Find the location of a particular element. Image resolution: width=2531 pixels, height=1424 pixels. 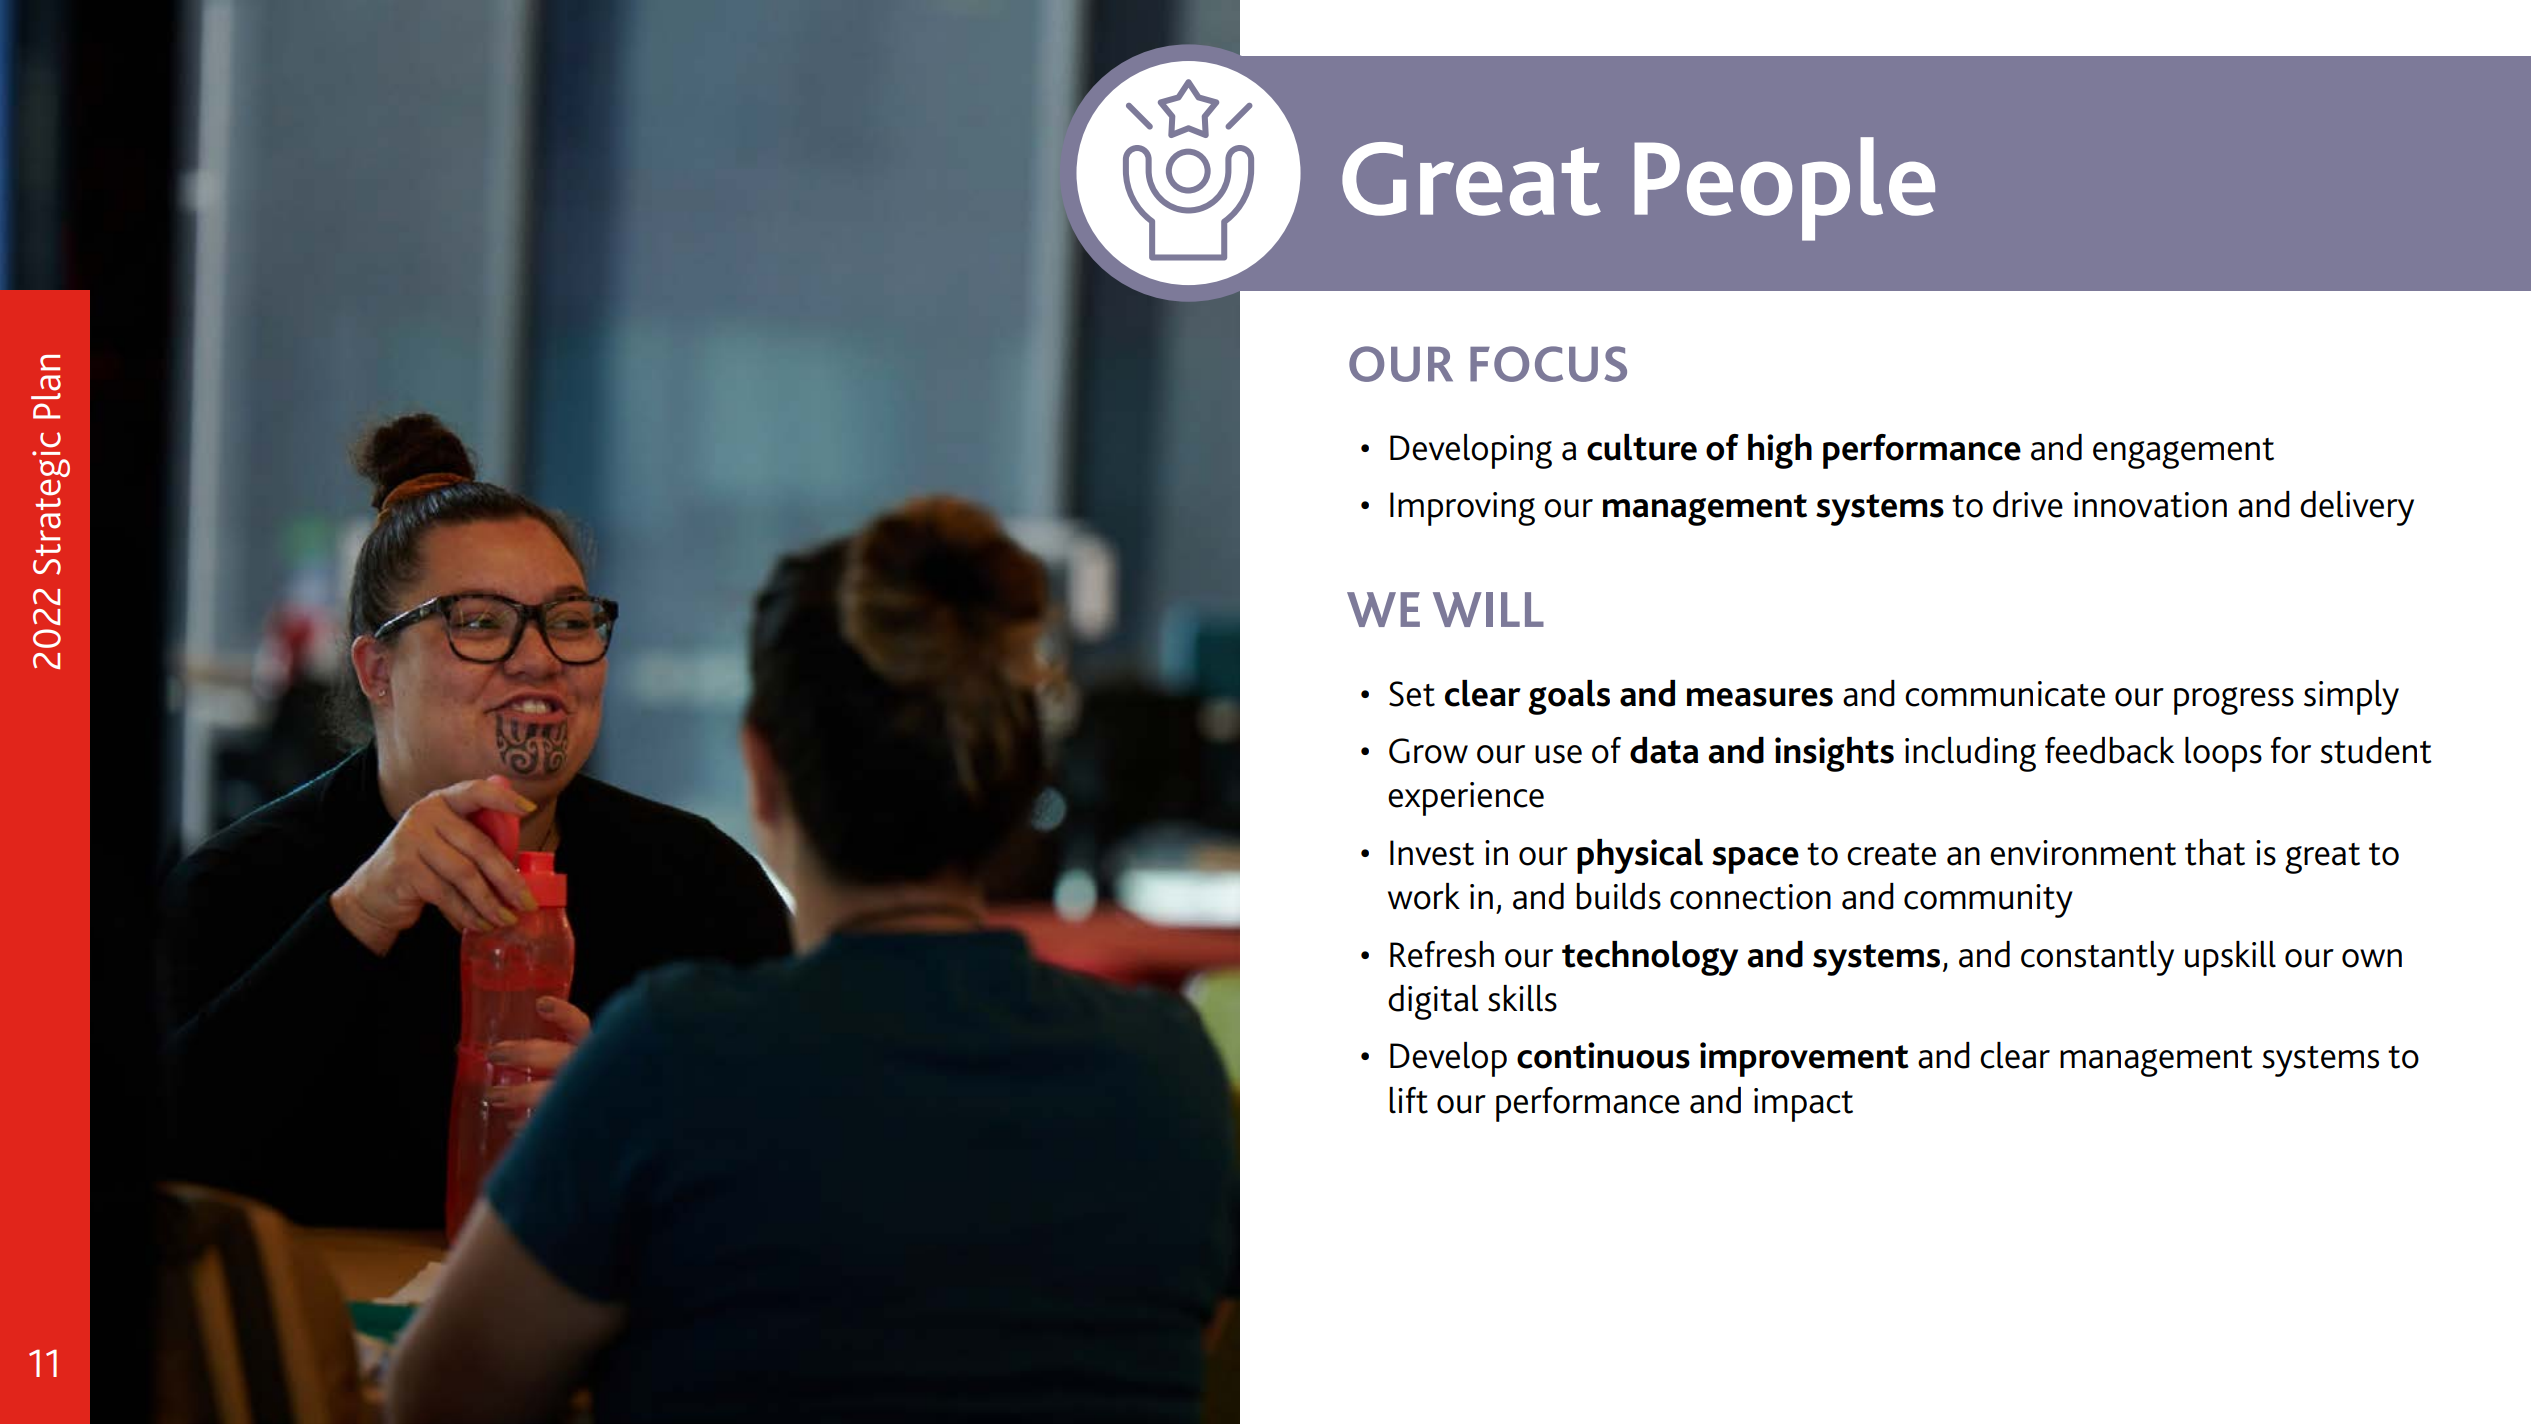

upskill is located at coordinates (2230, 958).
